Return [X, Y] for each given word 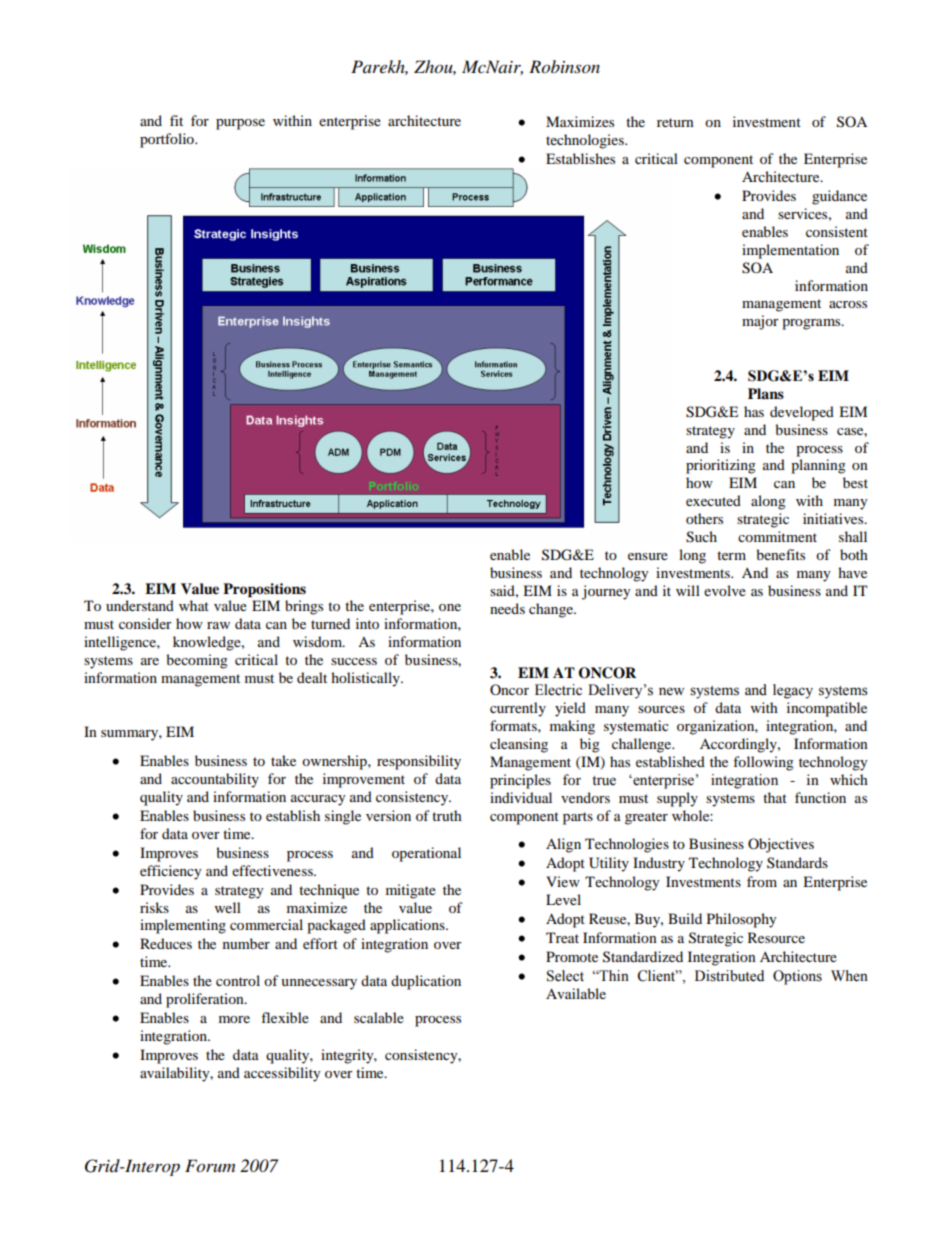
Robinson [564, 67]
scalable [379, 1017]
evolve [725, 590]
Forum [210, 1166]
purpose [240, 124]
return [675, 122]
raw [218, 625]
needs [507, 608]
